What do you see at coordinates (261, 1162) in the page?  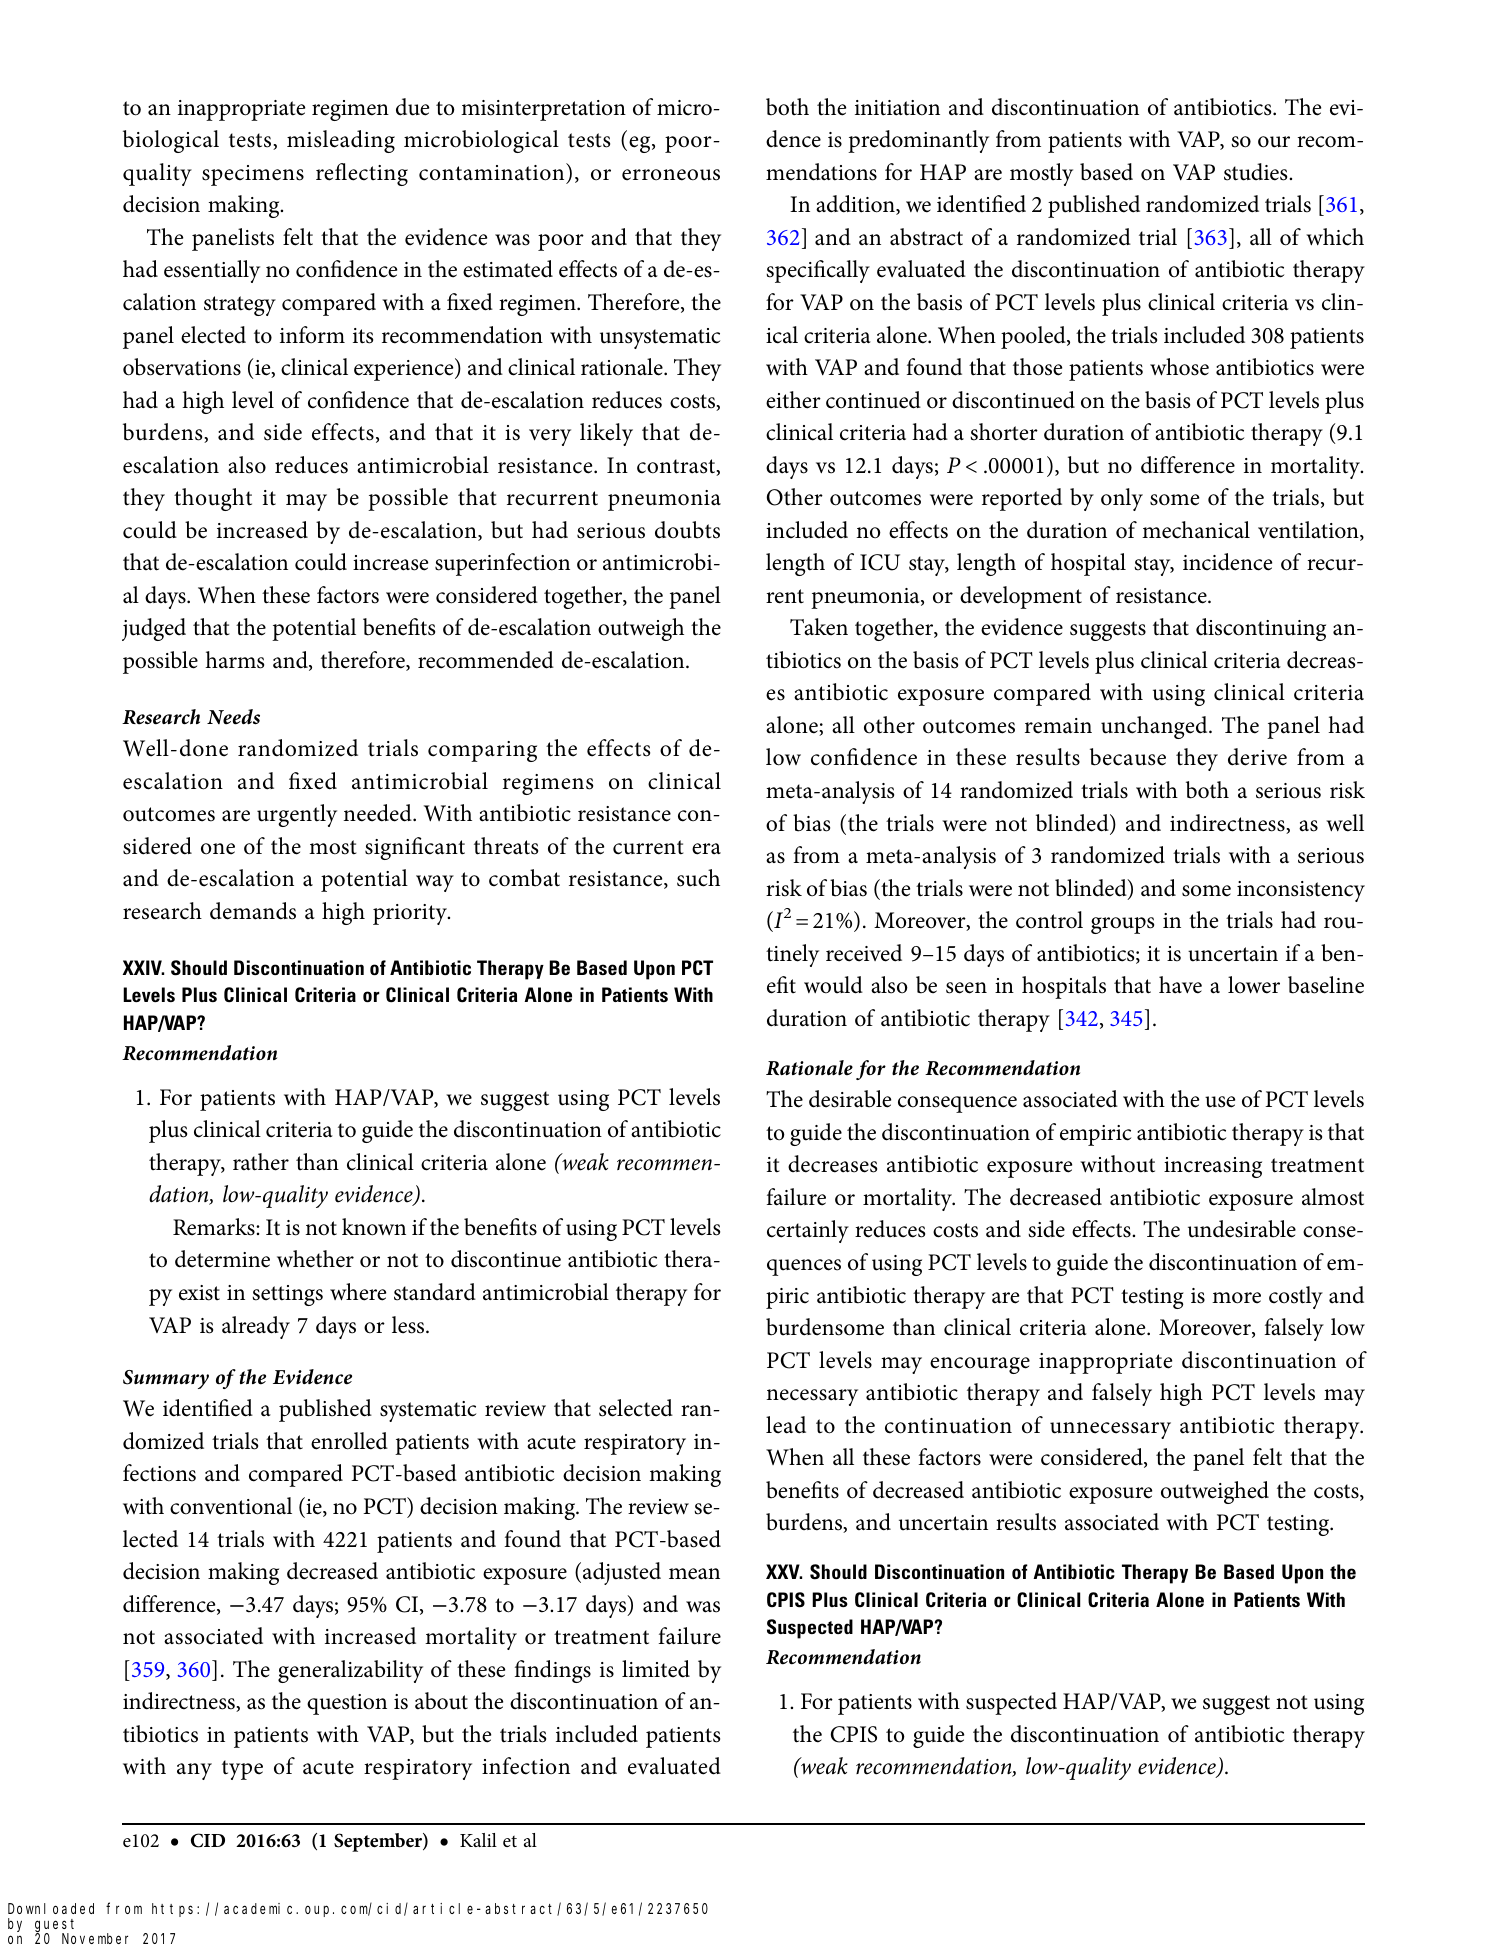 I see `rather` at bounding box center [261, 1162].
